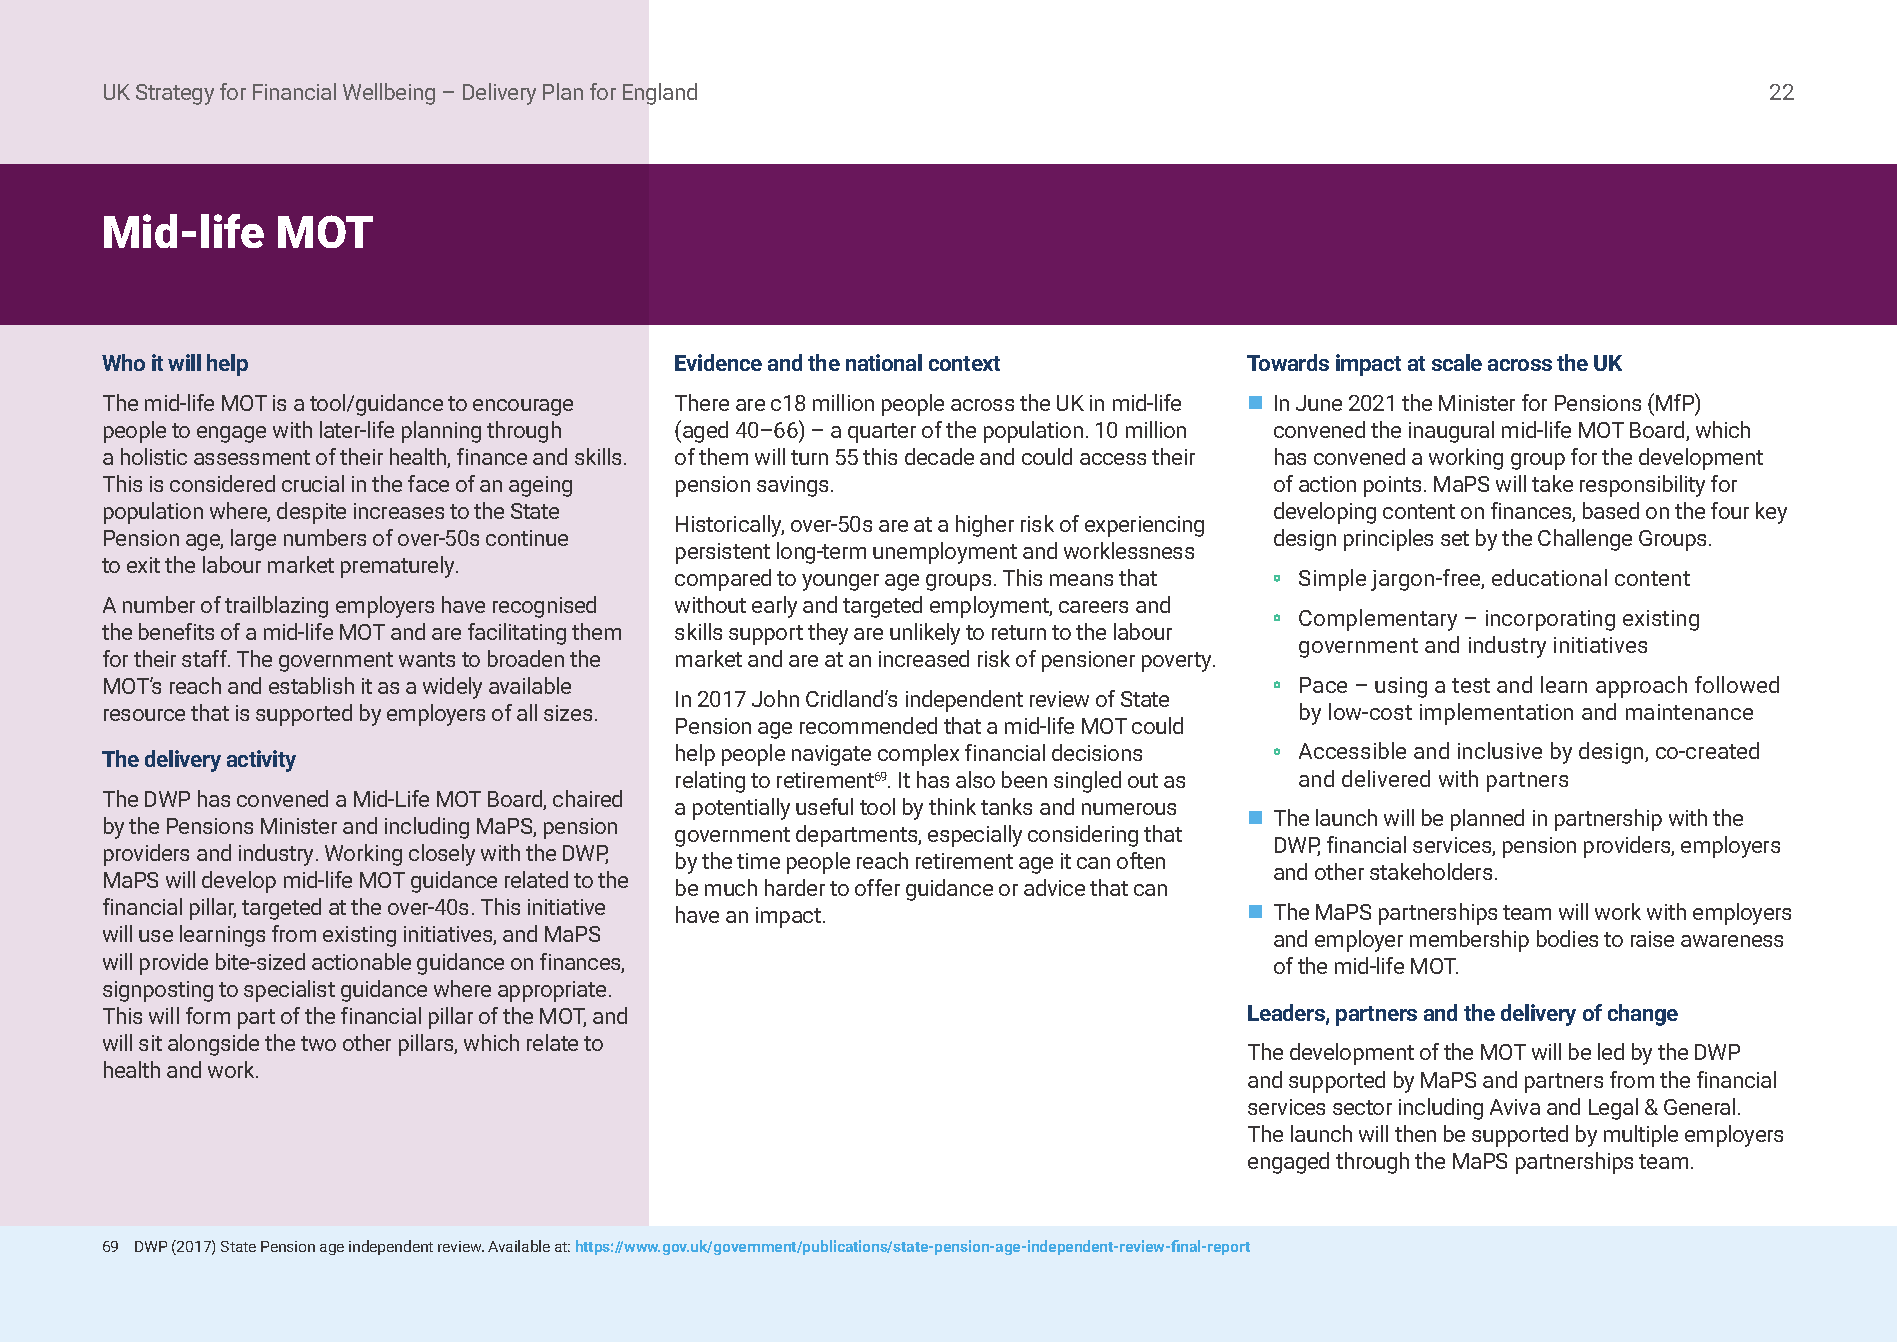 This screenshot has height=1342, width=1897. What do you see at coordinates (276, 607) in the screenshot?
I see `trailblazing` at bounding box center [276, 607].
